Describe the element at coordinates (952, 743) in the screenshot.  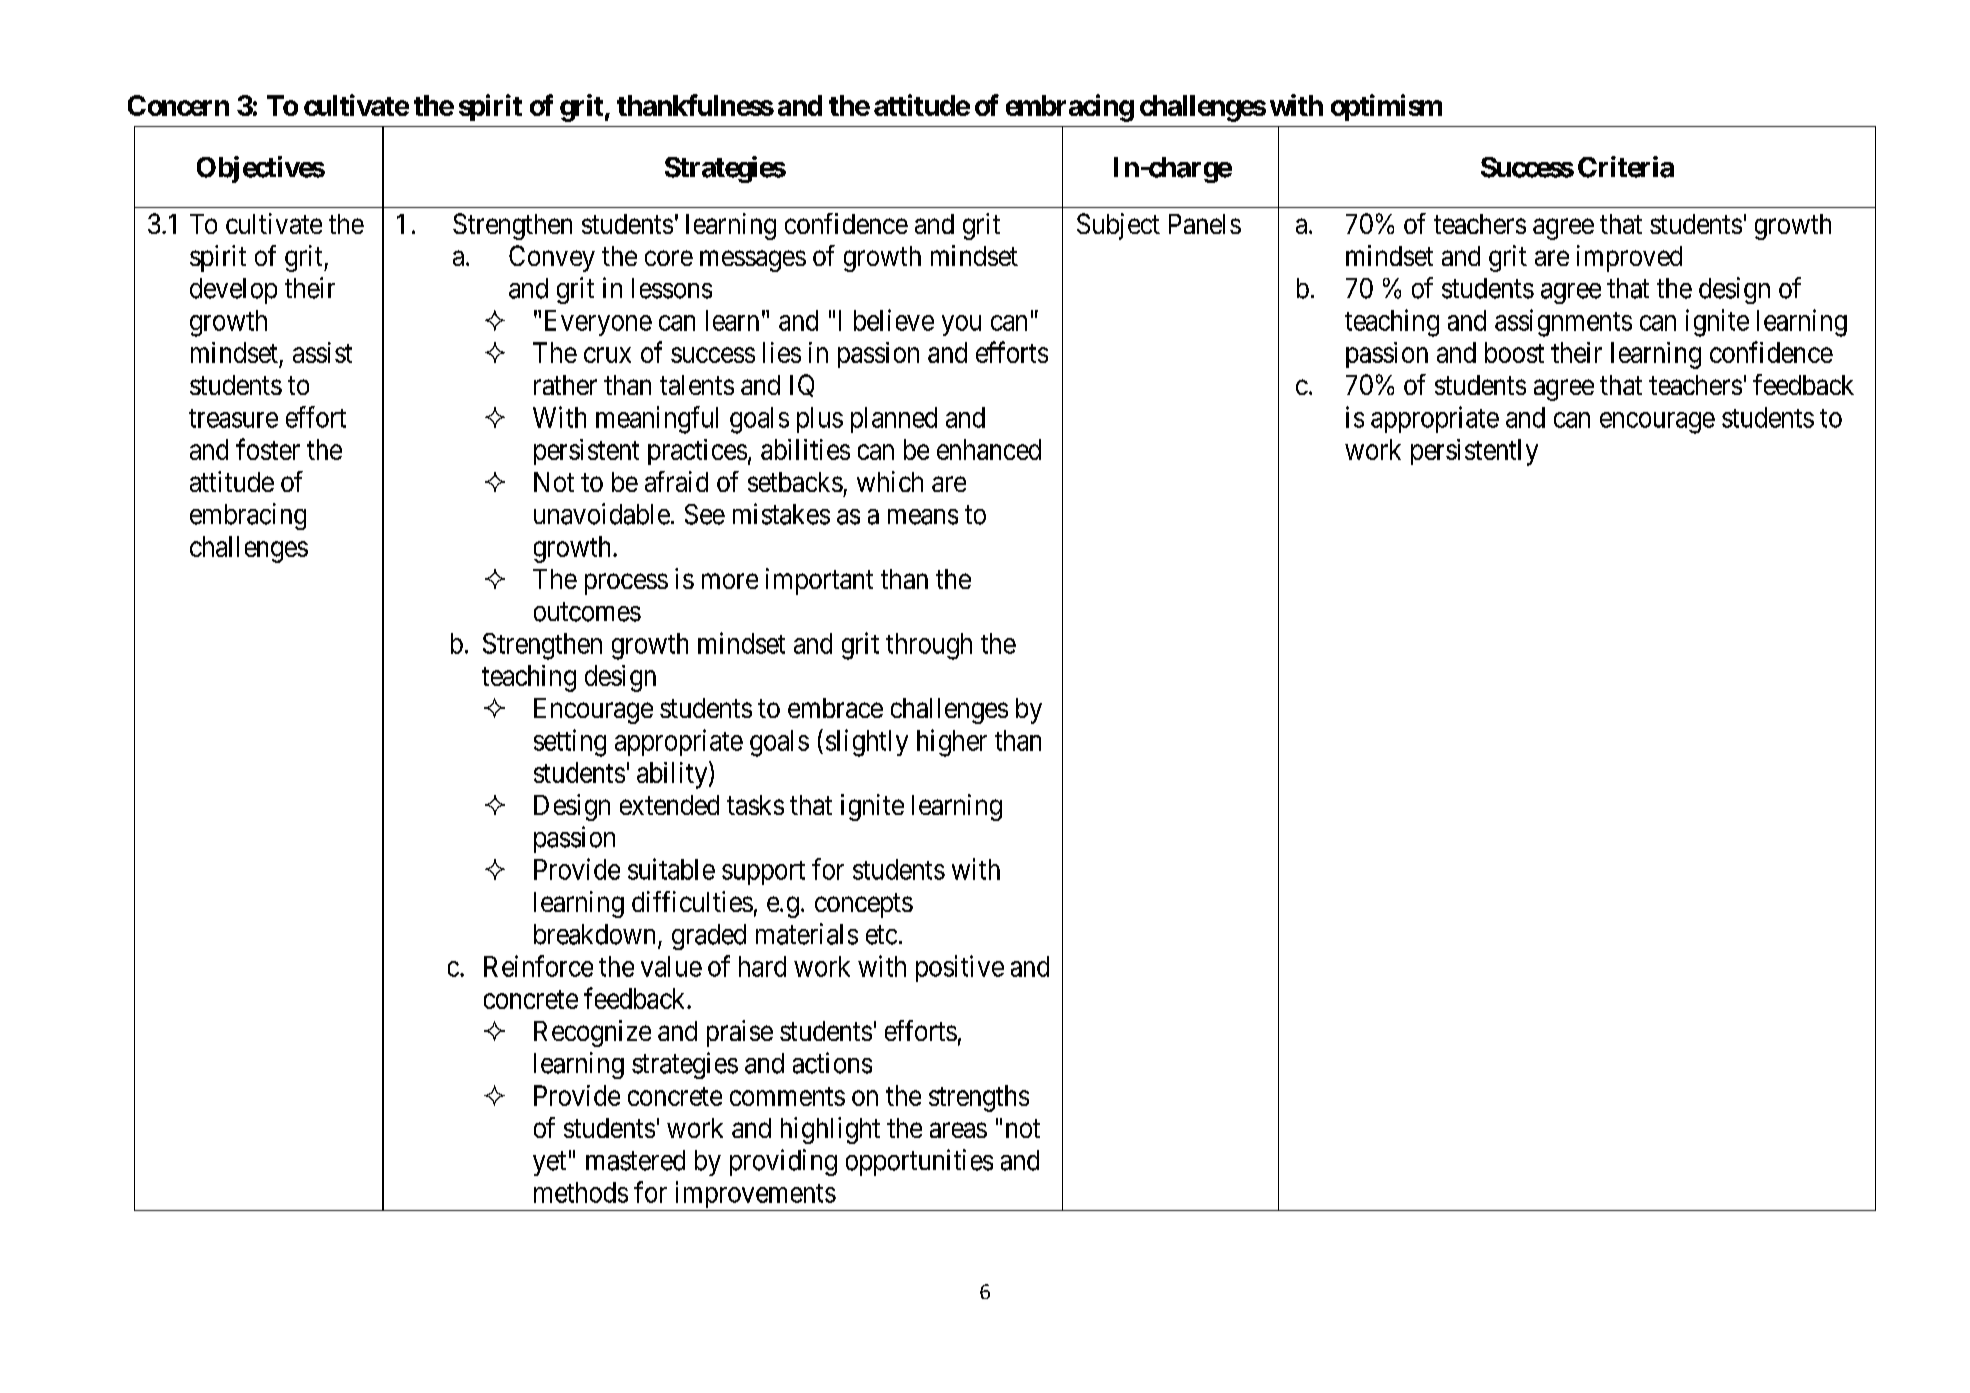
I see `higher` at that location.
